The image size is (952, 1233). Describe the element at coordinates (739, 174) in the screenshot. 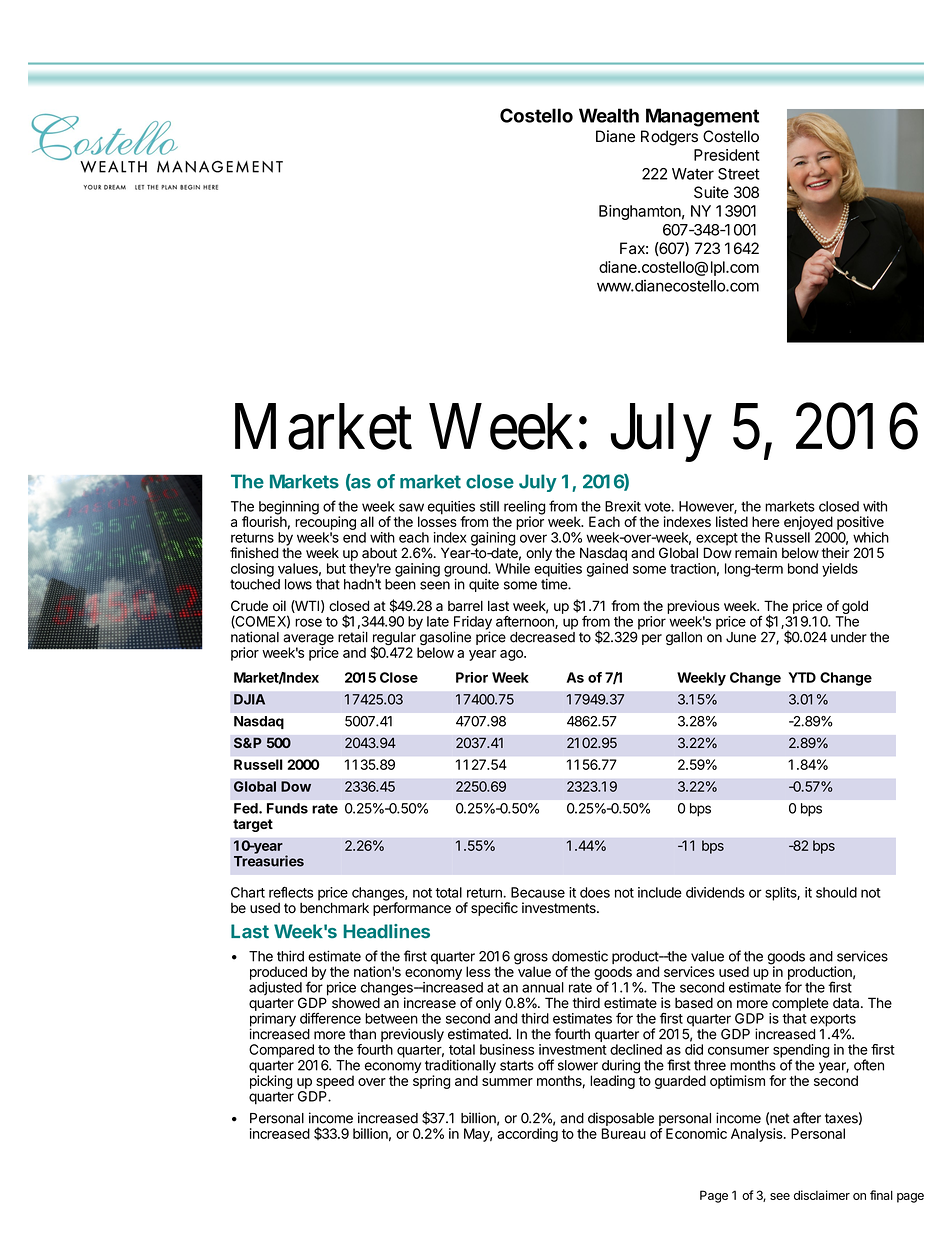

I see `Street` at that location.
